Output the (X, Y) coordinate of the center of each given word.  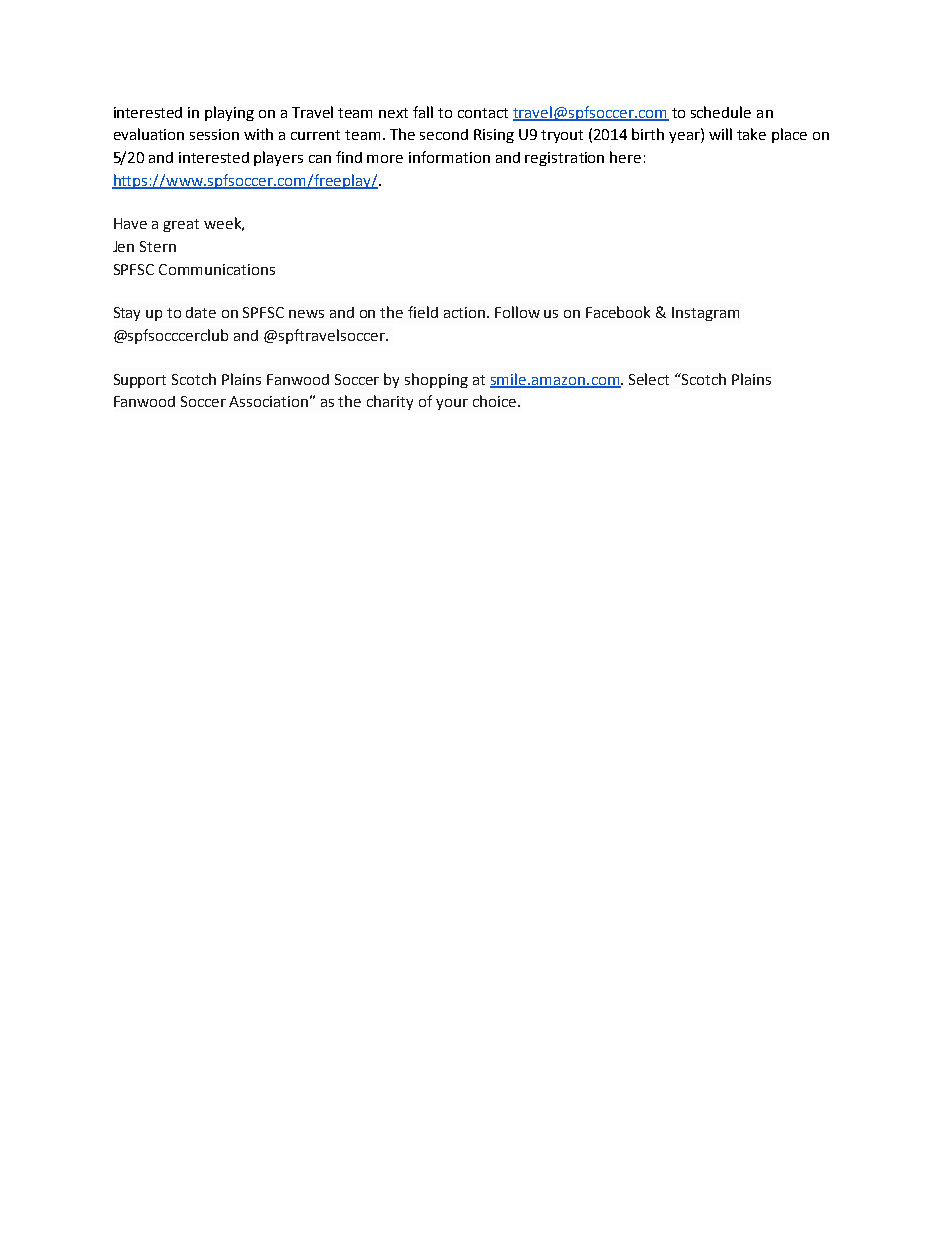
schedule (721, 112)
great (181, 225)
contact (483, 113)
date (201, 312)
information (449, 157)
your (452, 404)
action (464, 312)
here (625, 157)
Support (140, 381)
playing (229, 113)
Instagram (705, 314)
